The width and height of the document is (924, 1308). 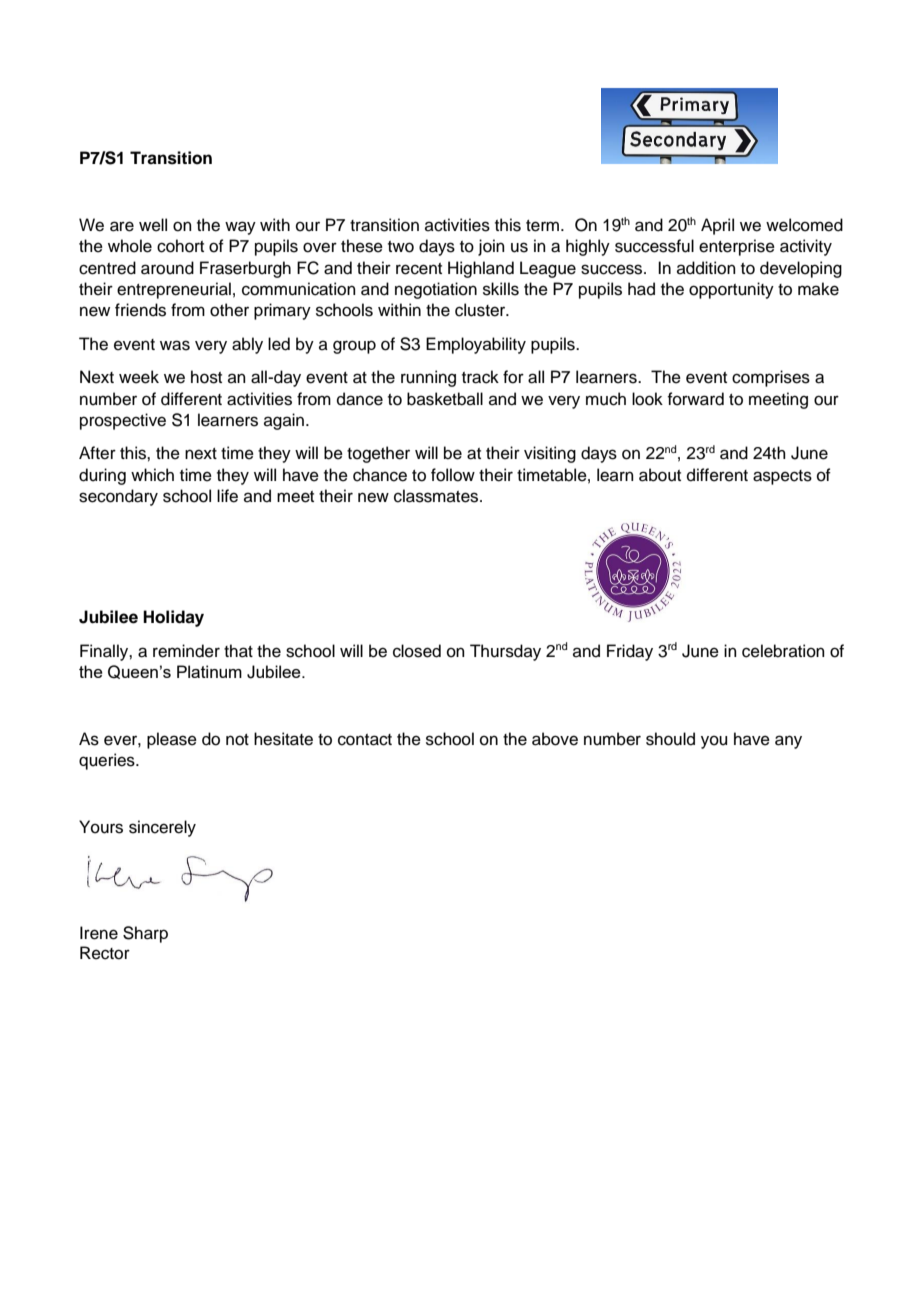 I want to click on contact, so click(x=365, y=740).
